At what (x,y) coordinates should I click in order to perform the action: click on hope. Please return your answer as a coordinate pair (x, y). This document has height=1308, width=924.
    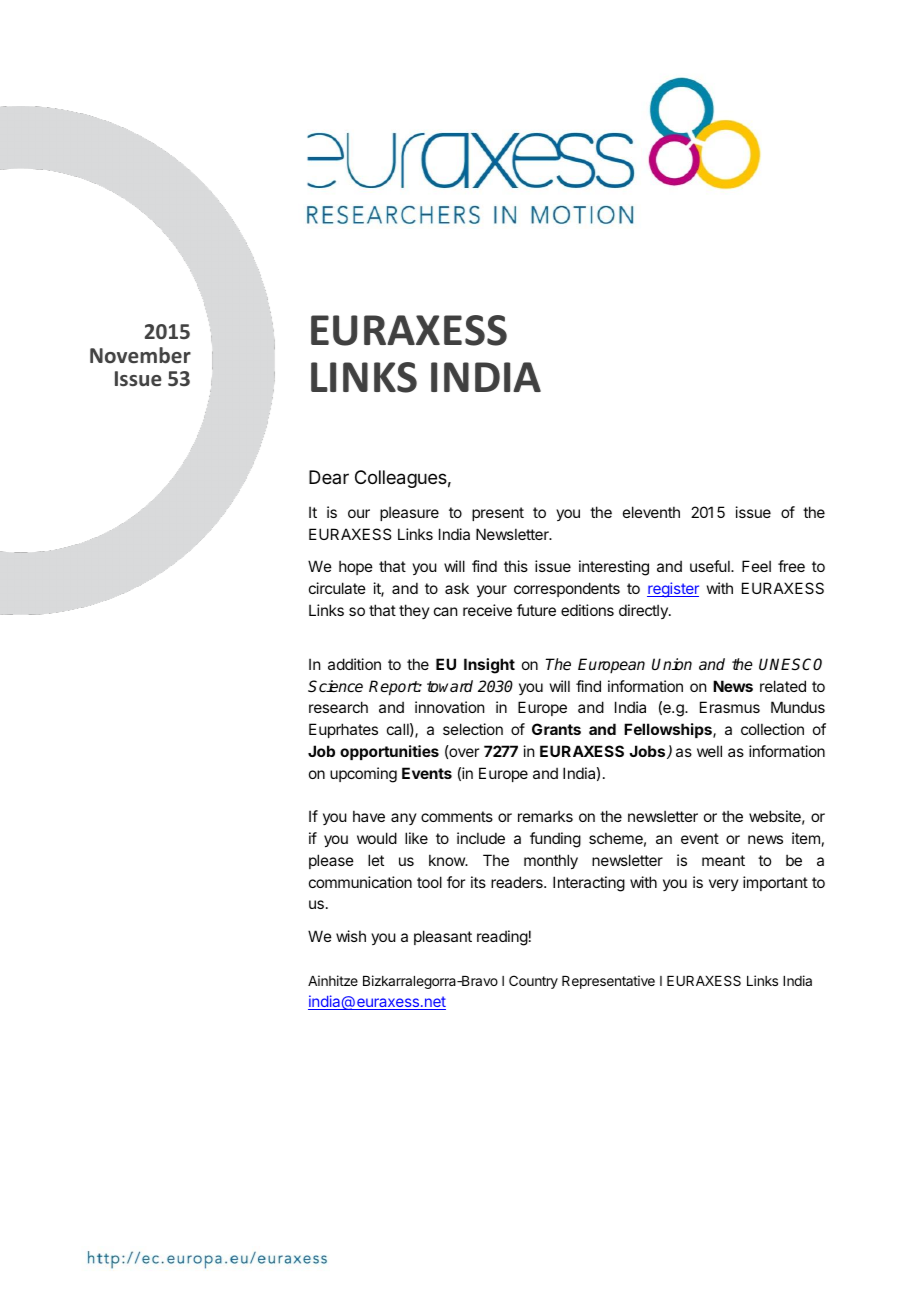
    Looking at the image, I should click on (356, 567).
